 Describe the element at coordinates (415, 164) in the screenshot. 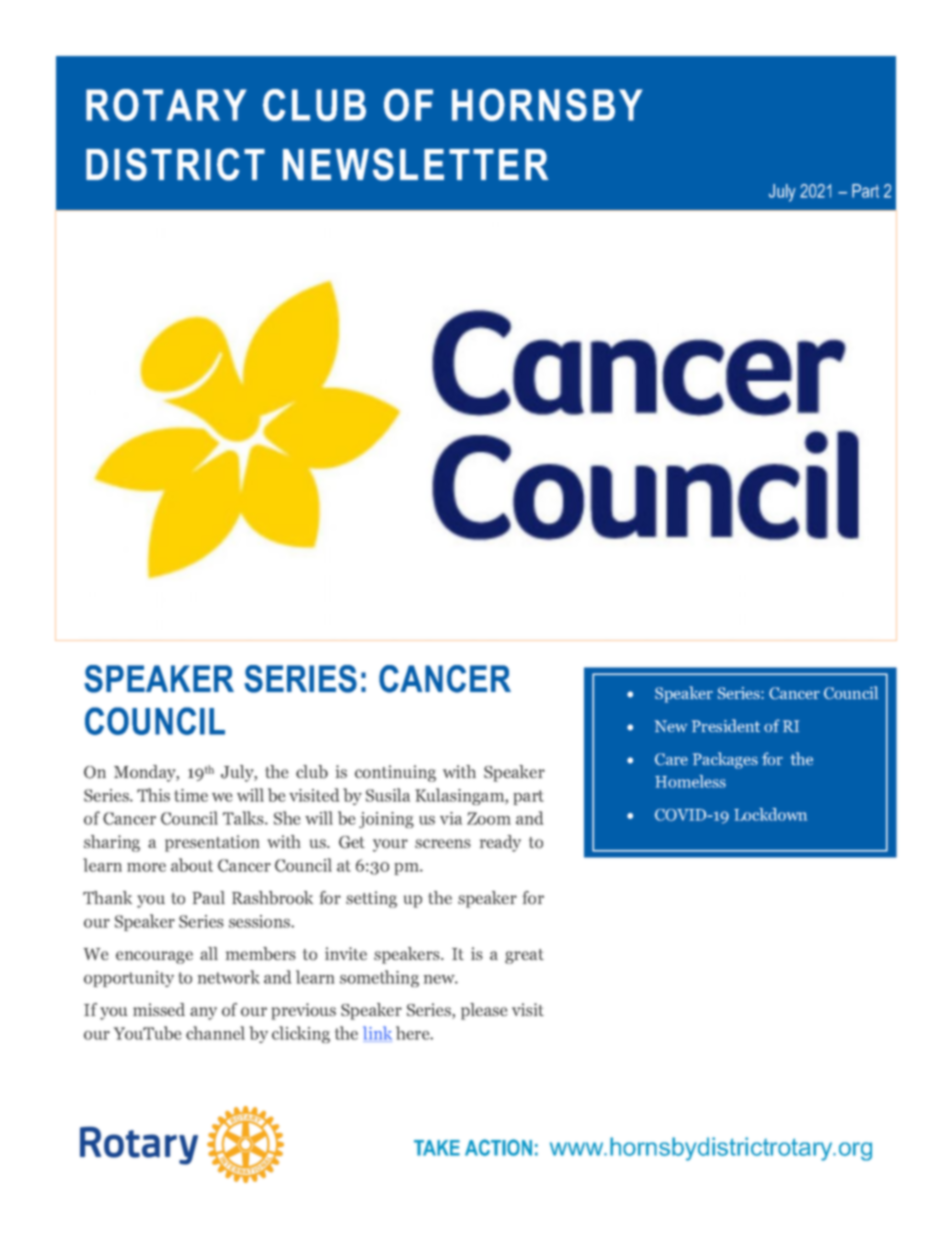

I see `NEWSLETTER` at that location.
